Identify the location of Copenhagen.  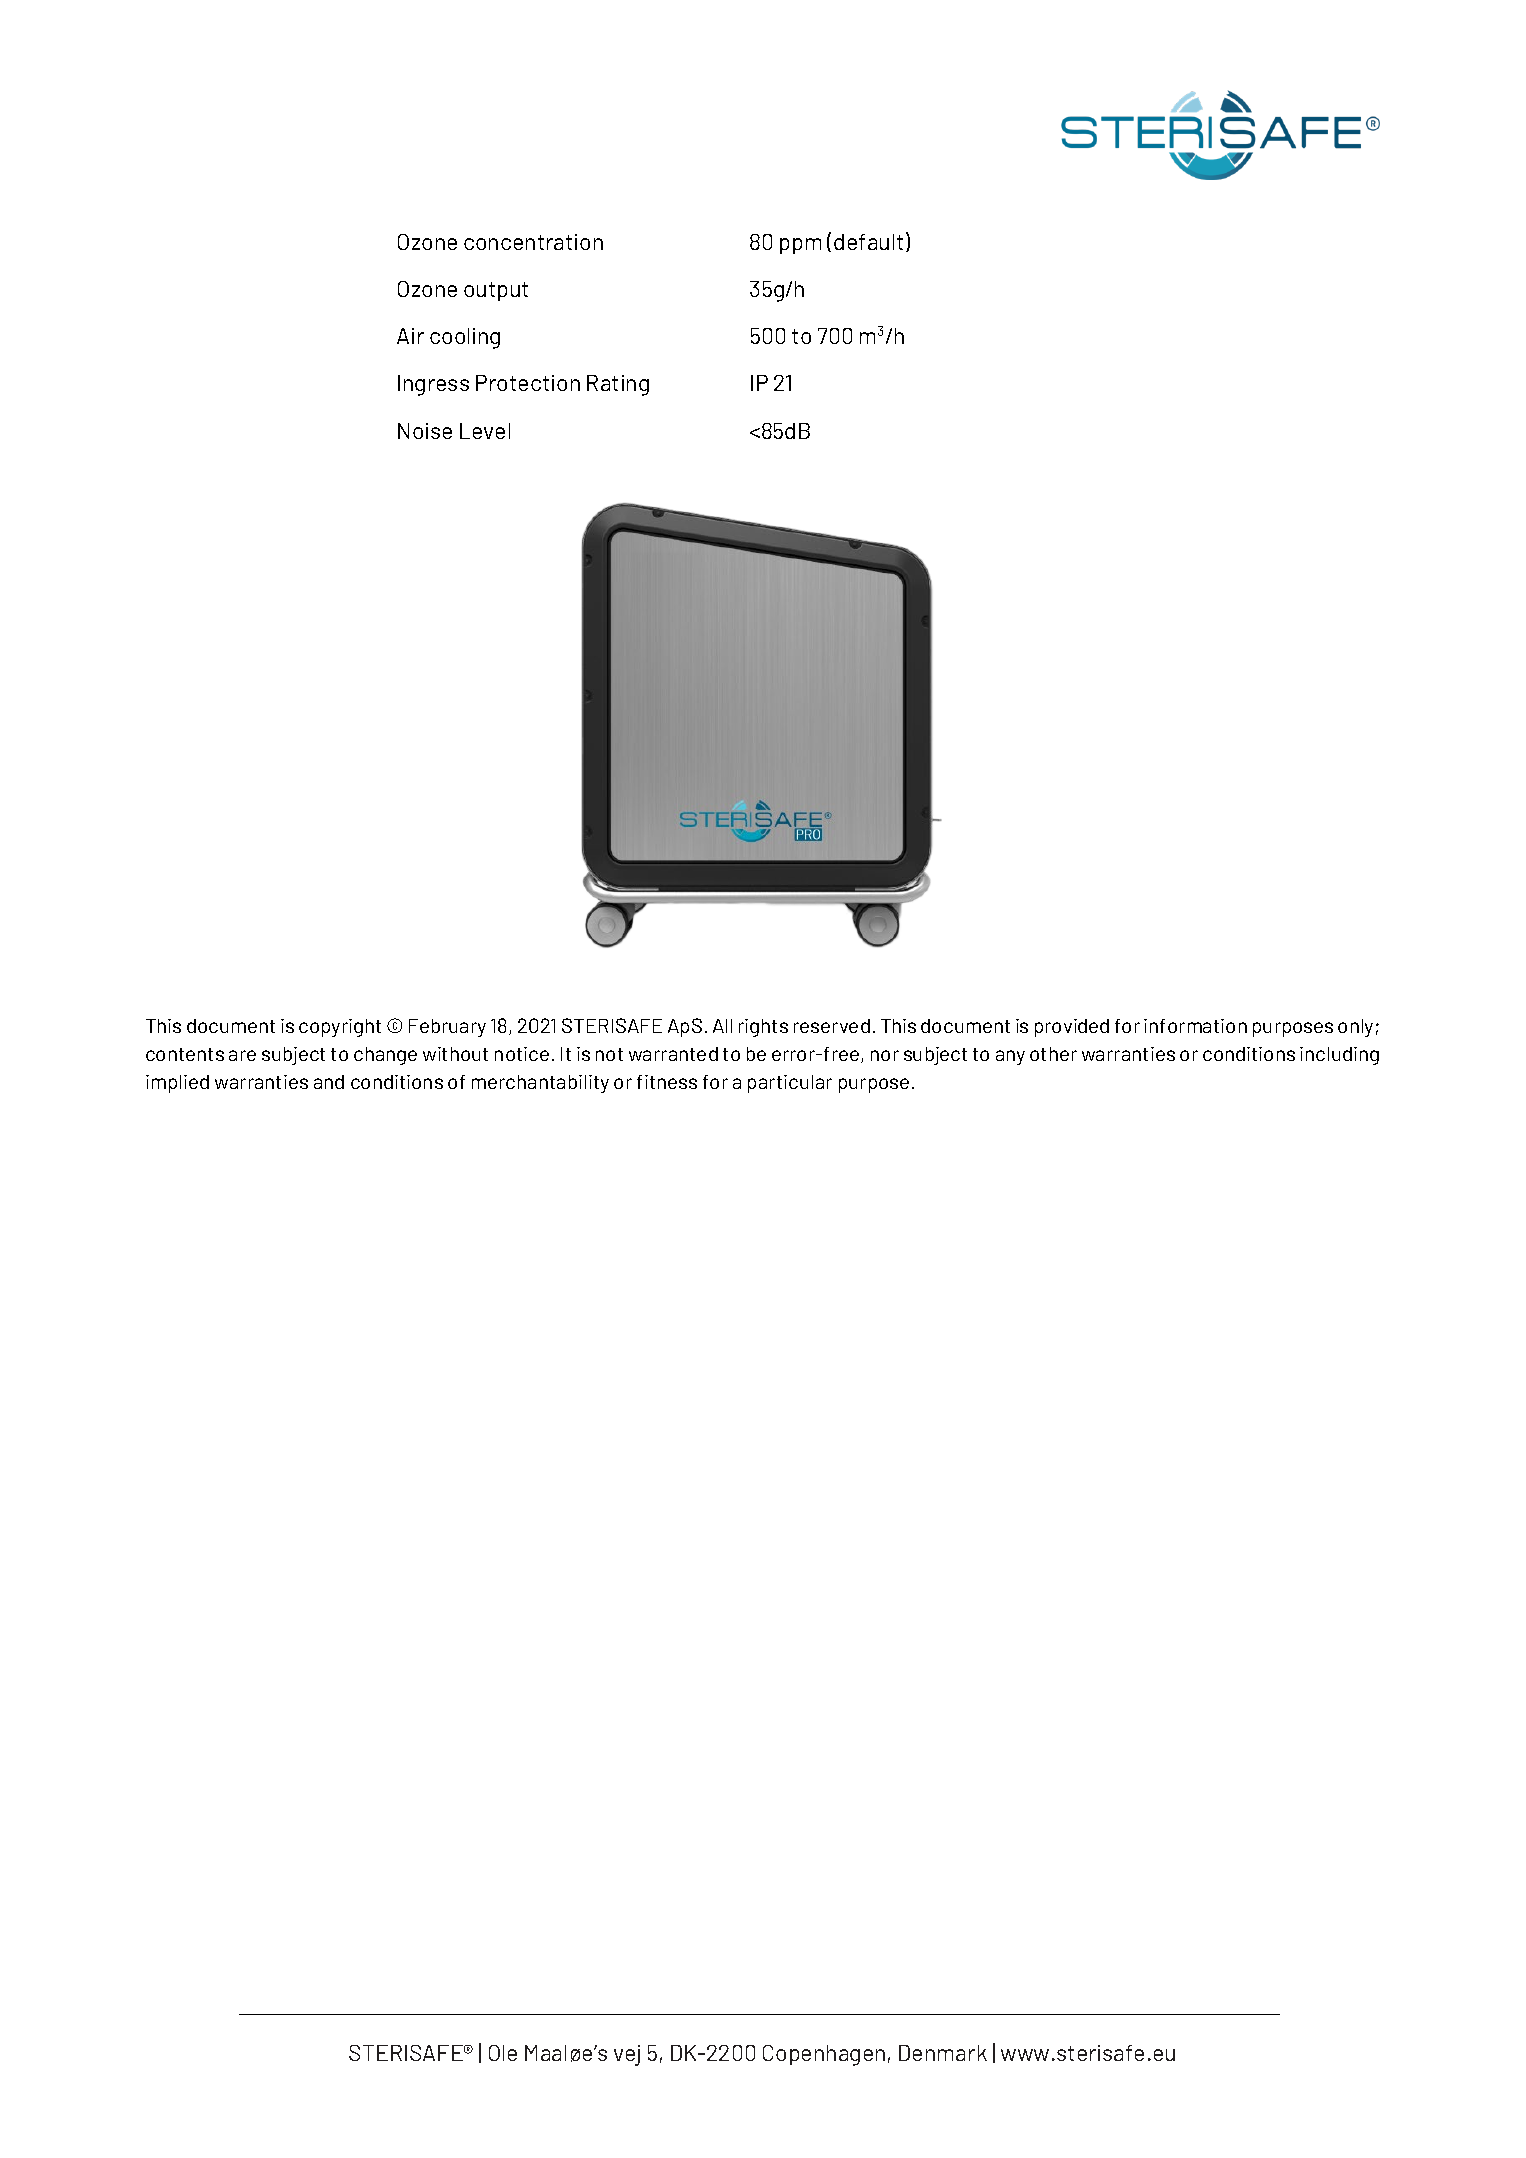
(824, 2055).
